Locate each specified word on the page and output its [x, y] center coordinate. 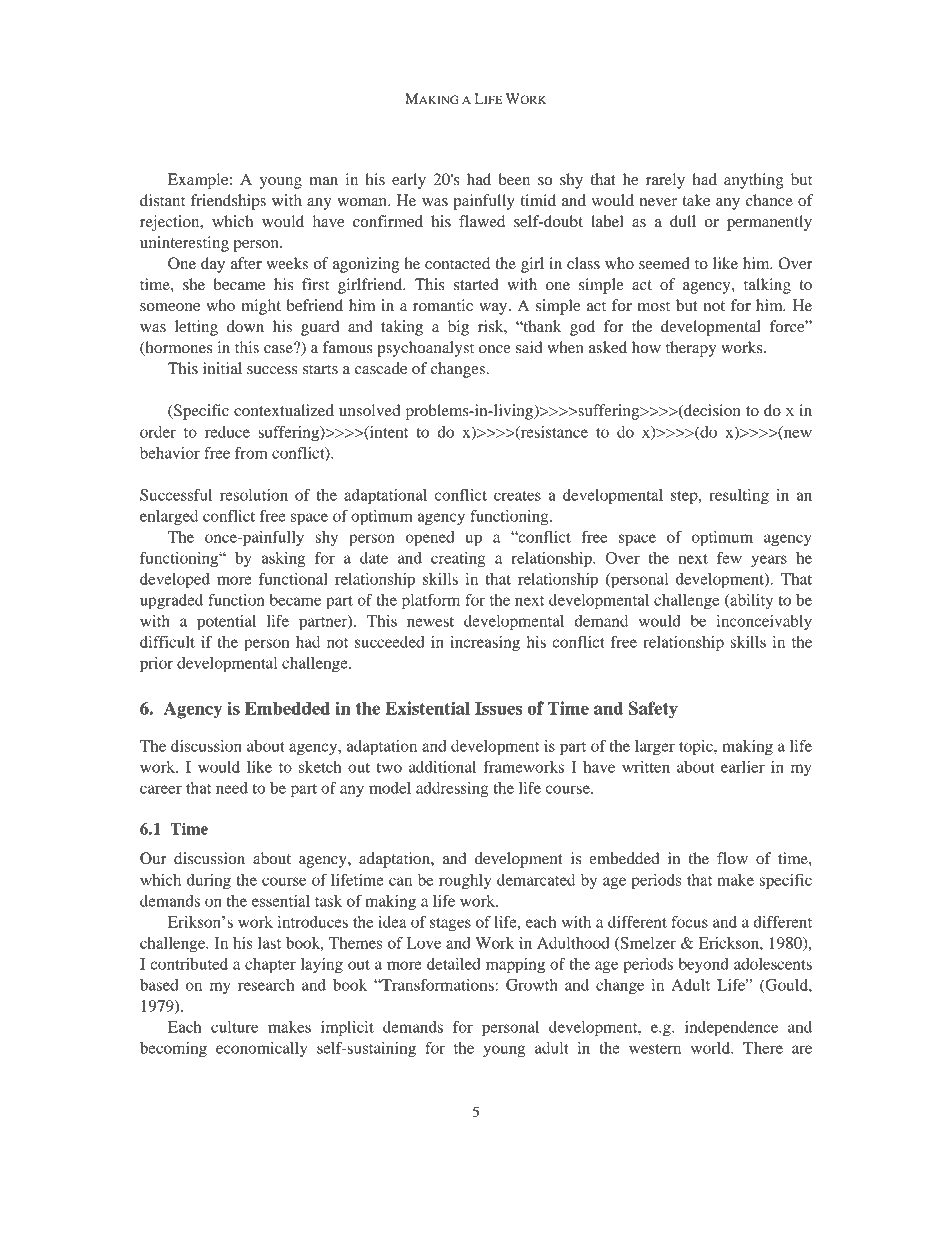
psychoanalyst [425, 349]
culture [234, 1027]
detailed [454, 964]
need [232, 788]
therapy [691, 349]
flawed [482, 221]
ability [750, 601]
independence [731, 1029]
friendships [228, 202]
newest [430, 622]
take [696, 200]
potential [226, 623]
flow [732, 858]
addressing [452, 790]
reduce [227, 432]
